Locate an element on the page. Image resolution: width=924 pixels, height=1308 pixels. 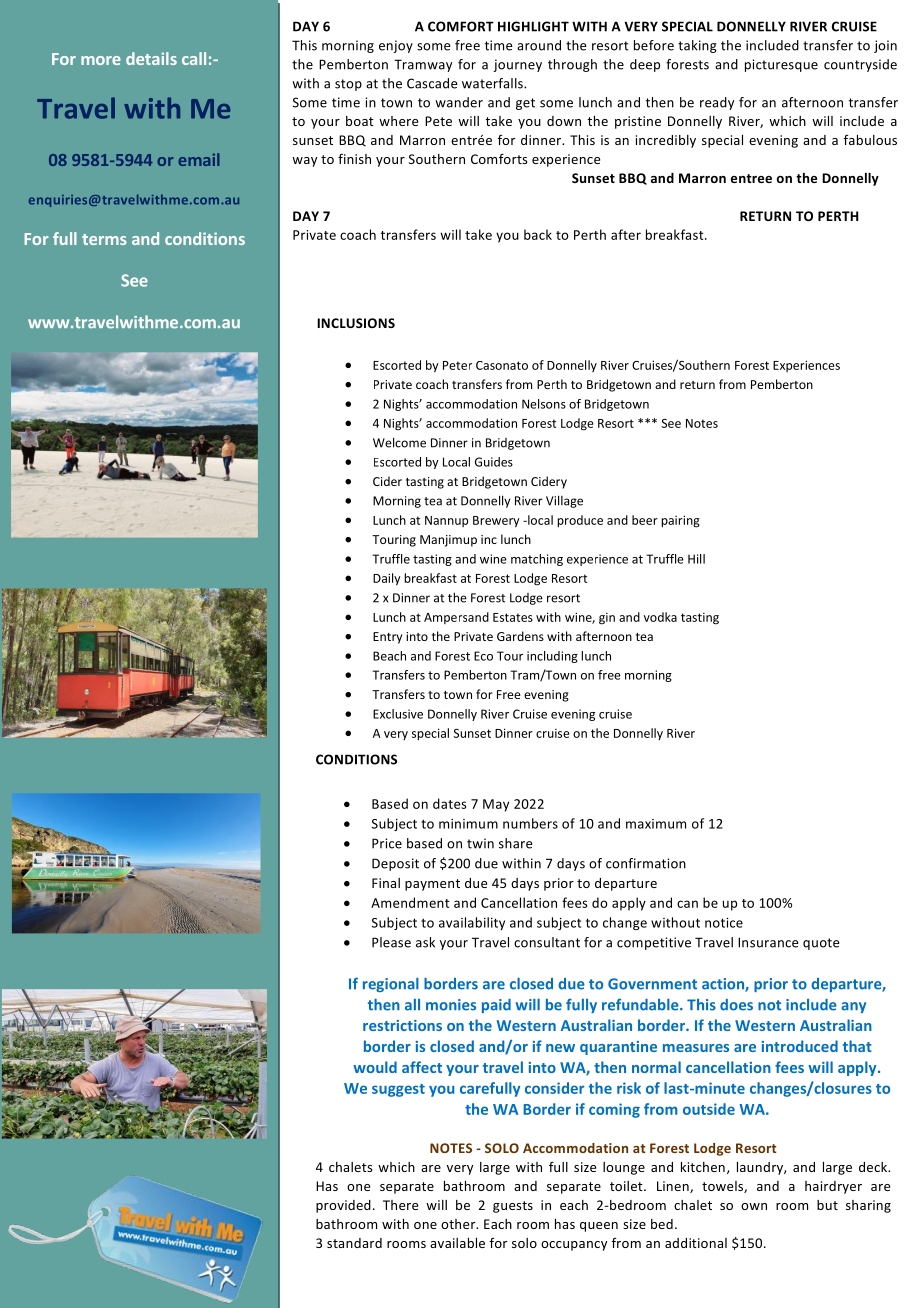
picturesque is located at coordinates (781, 65).
